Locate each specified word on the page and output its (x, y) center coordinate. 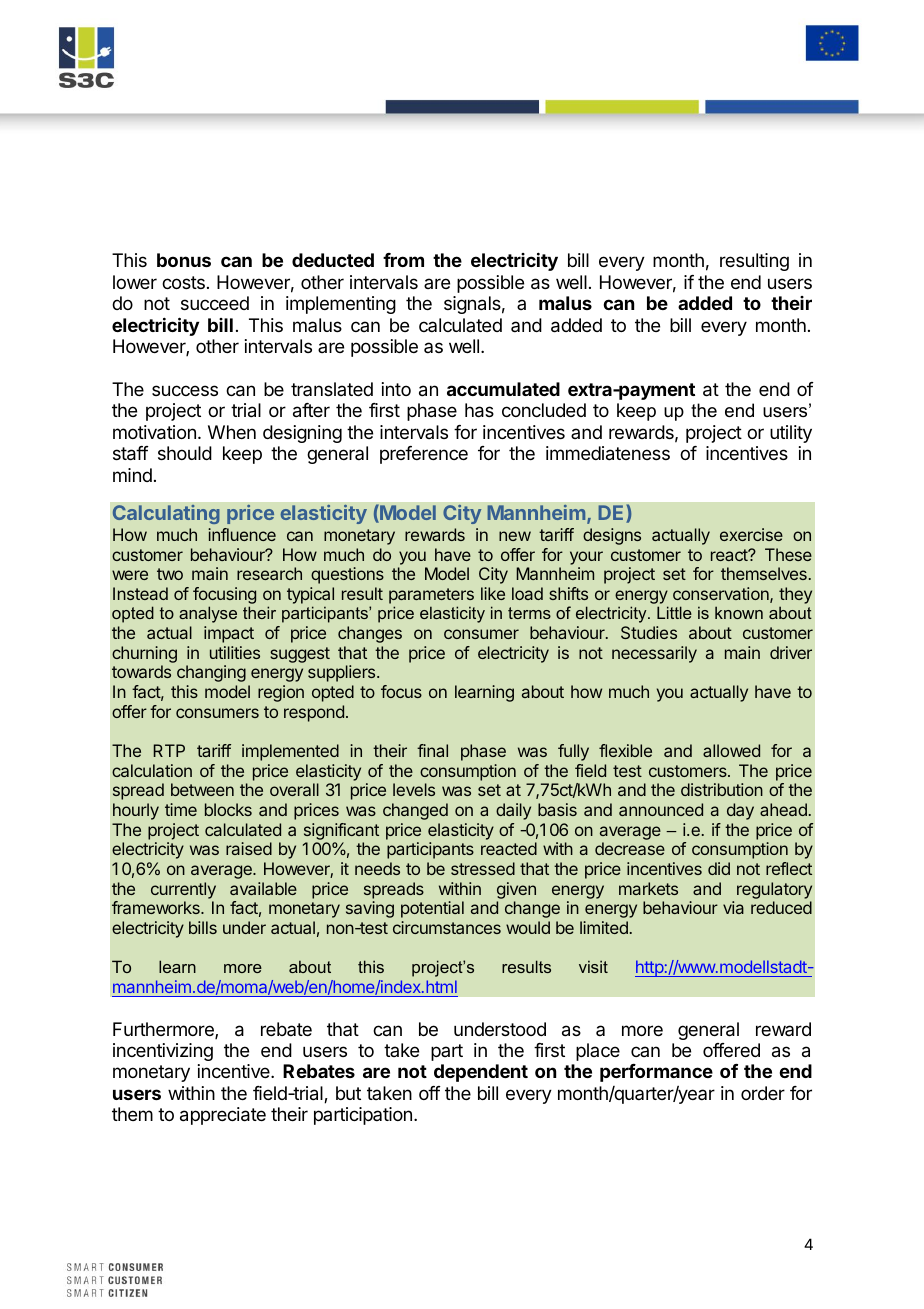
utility (791, 434)
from (403, 260)
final (432, 750)
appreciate (223, 1116)
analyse (208, 614)
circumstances (447, 927)
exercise (751, 534)
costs (183, 282)
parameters (431, 596)
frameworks (157, 907)
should (185, 453)
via (733, 907)
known (739, 612)
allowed (731, 750)
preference (424, 455)
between (202, 789)
